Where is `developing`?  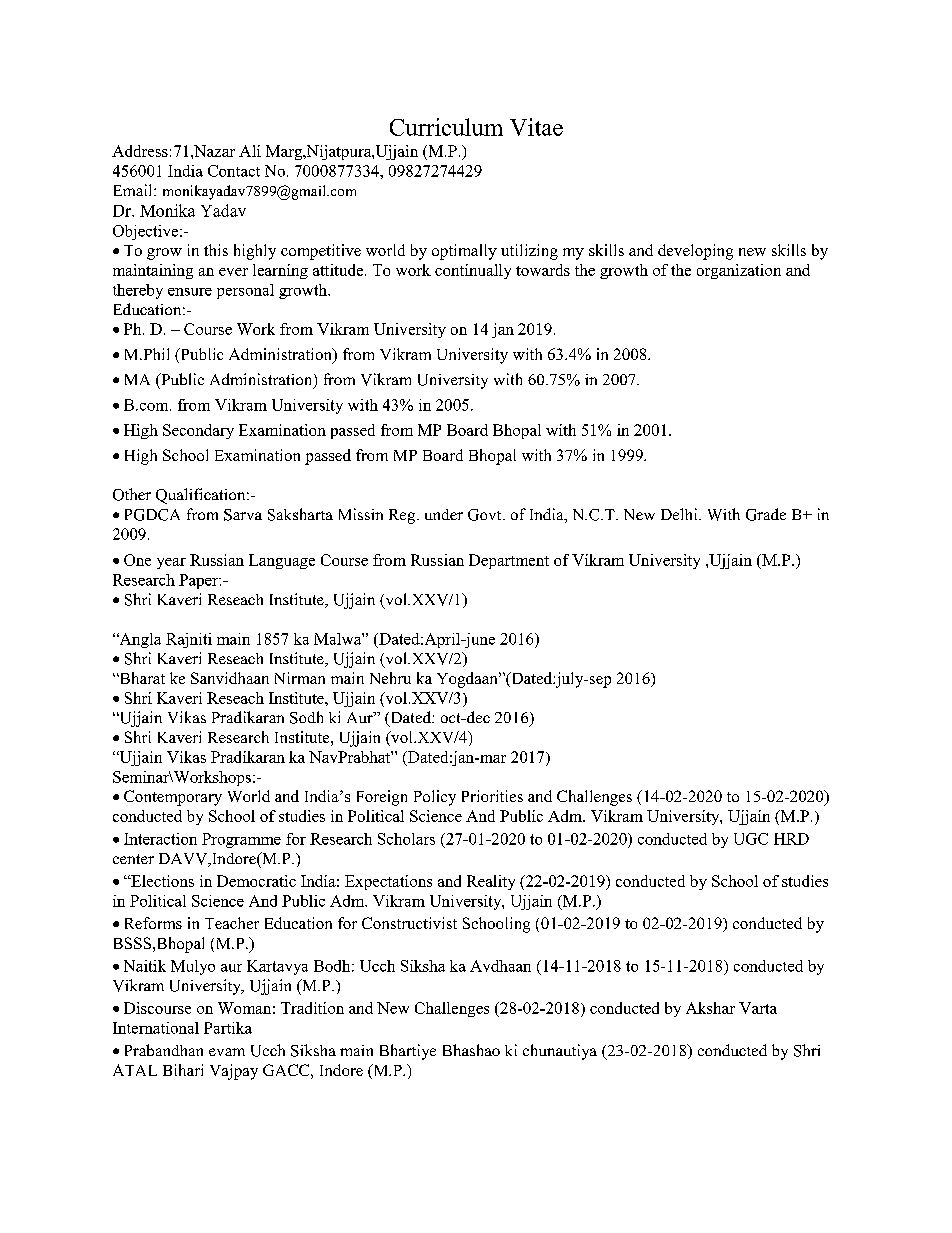 developing is located at coordinates (695, 252).
